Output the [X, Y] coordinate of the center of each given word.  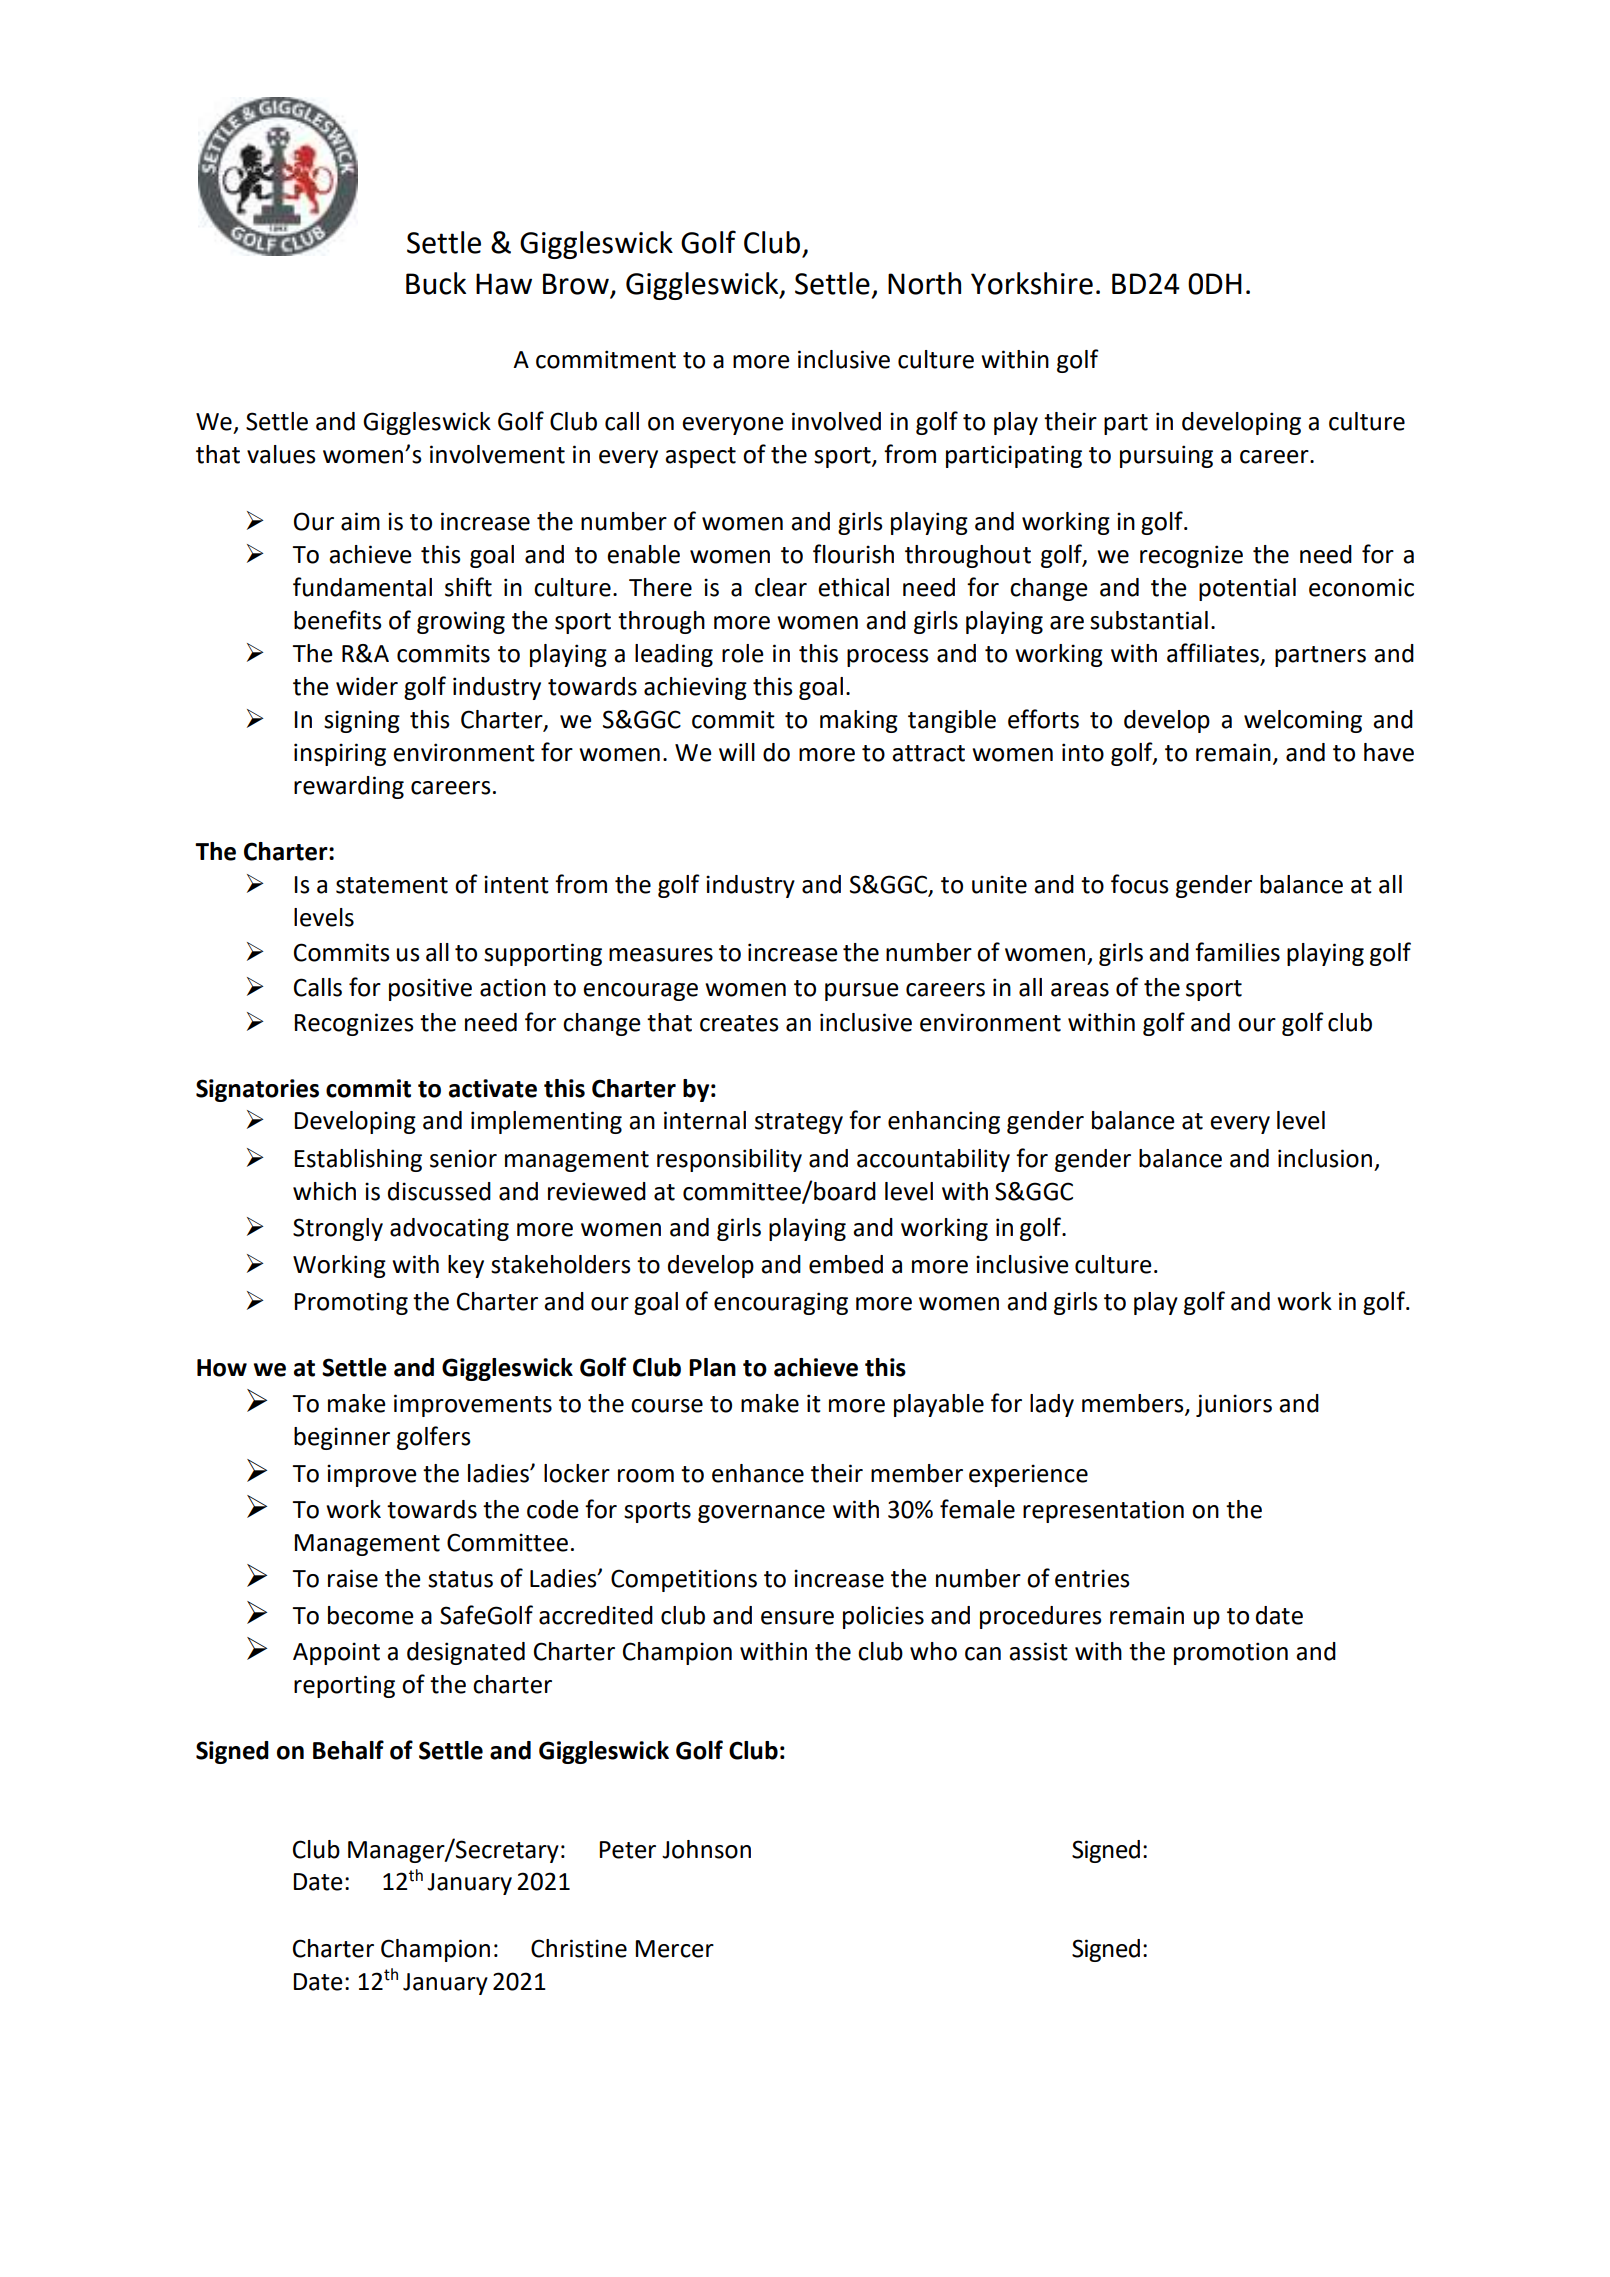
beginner [342, 1438]
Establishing [358, 1160]
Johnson [706, 1849]
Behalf [348, 1750]
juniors [1234, 1405]
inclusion [1325, 1158]
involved [836, 421]
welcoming [1303, 721]
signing [362, 721]
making [859, 721]
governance [761, 1514]
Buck [436, 283]
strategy [799, 1123]
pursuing [1166, 456]
